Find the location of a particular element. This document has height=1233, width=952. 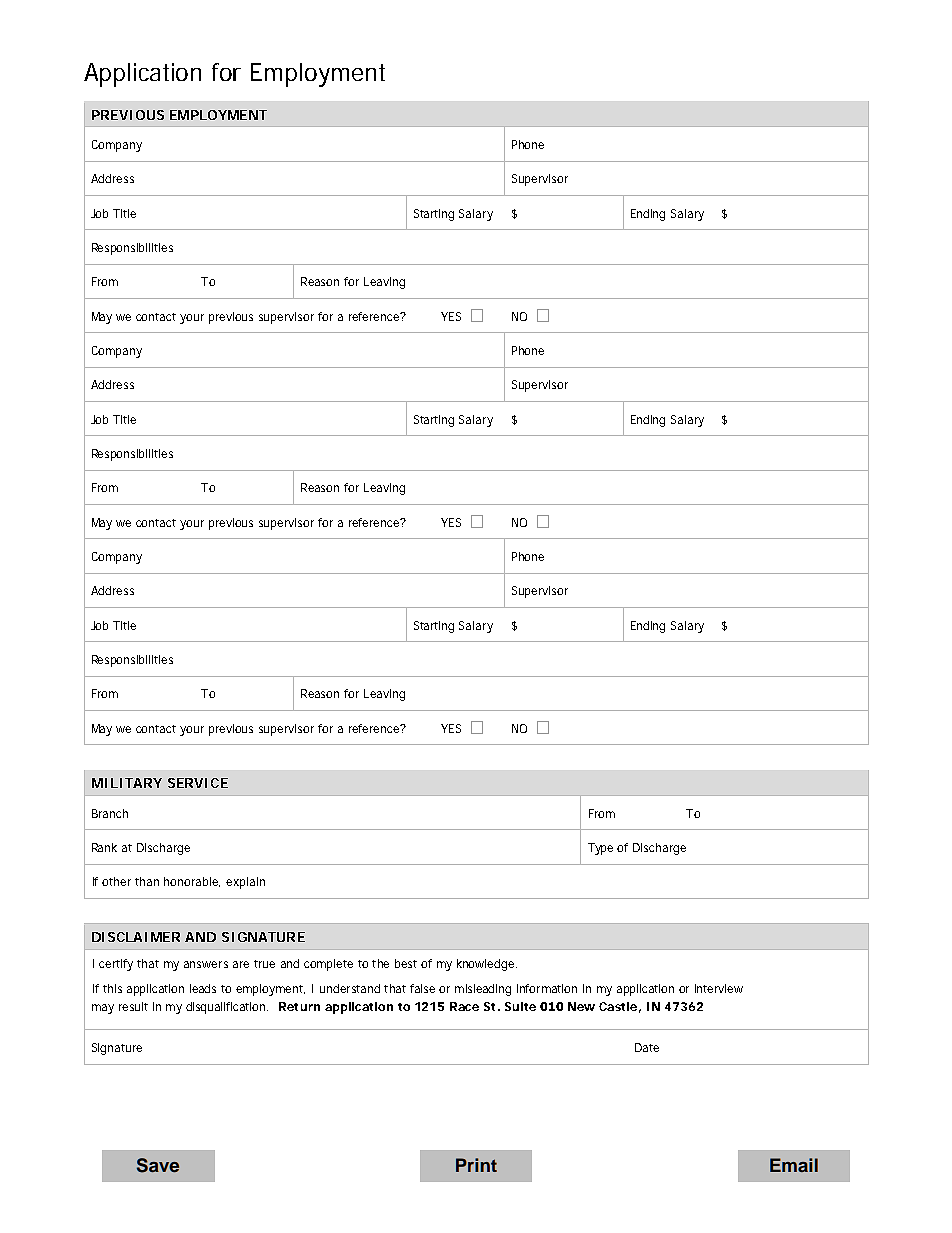

Rank is located at coordinates (104, 847).
